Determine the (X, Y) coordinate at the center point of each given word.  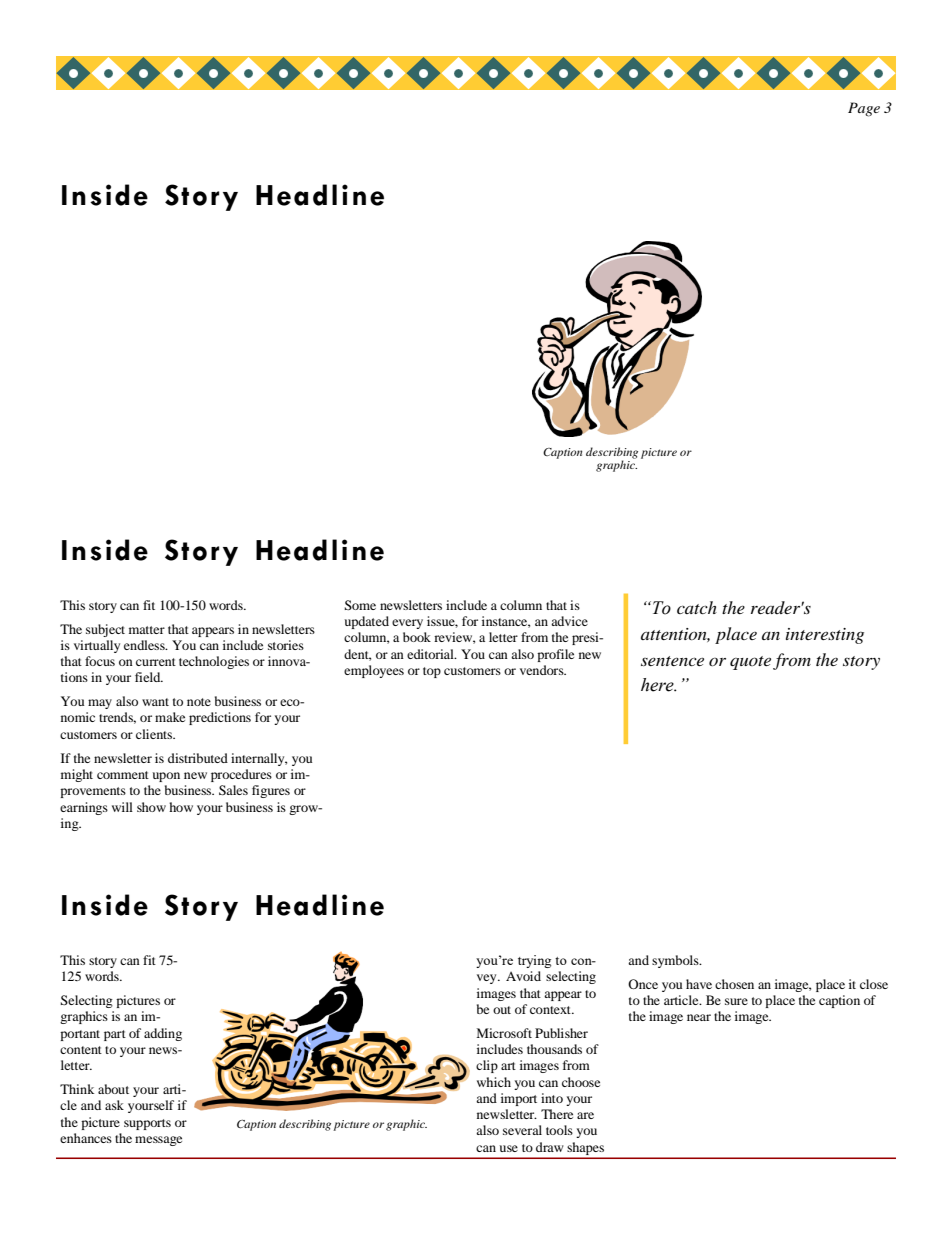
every (407, 624)
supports (147, 1124)
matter (147, 630)
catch (697, 607)
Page (864, 109)
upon (166, 777)
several (522, 1130)
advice (569, 621)
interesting (825, 636)
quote (750, 663)
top (432, 672)
